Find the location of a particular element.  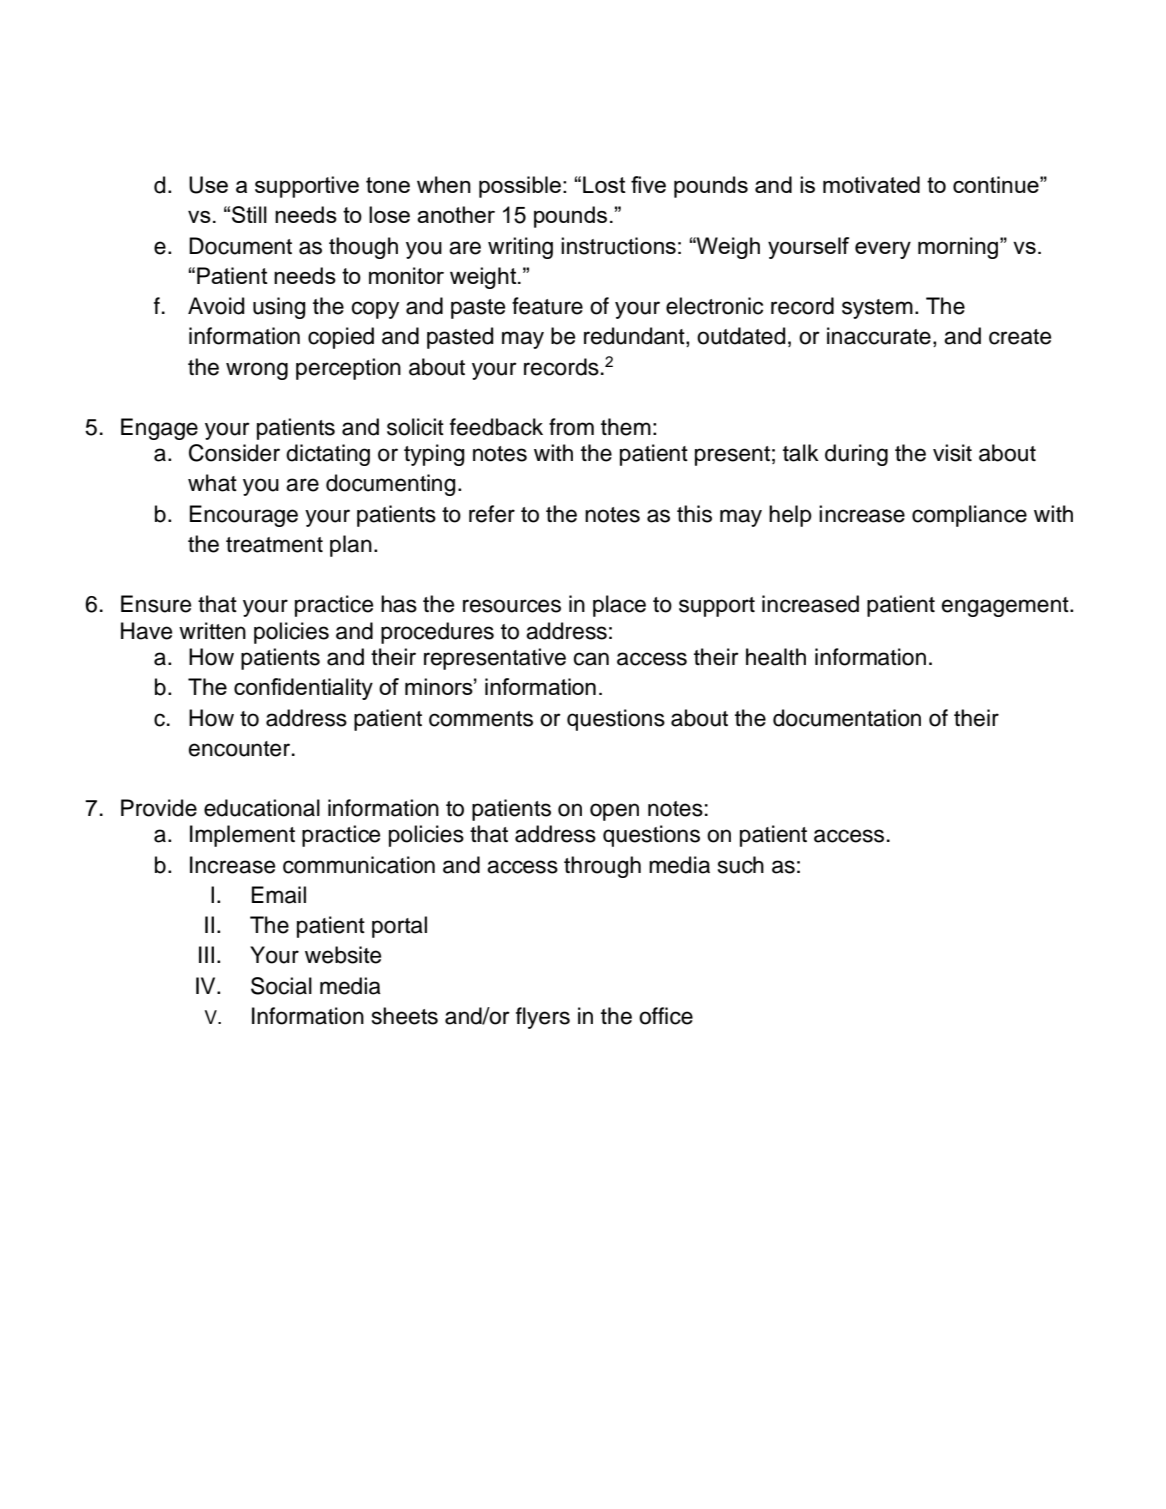

wrong is located at coordinates (257, 371).
